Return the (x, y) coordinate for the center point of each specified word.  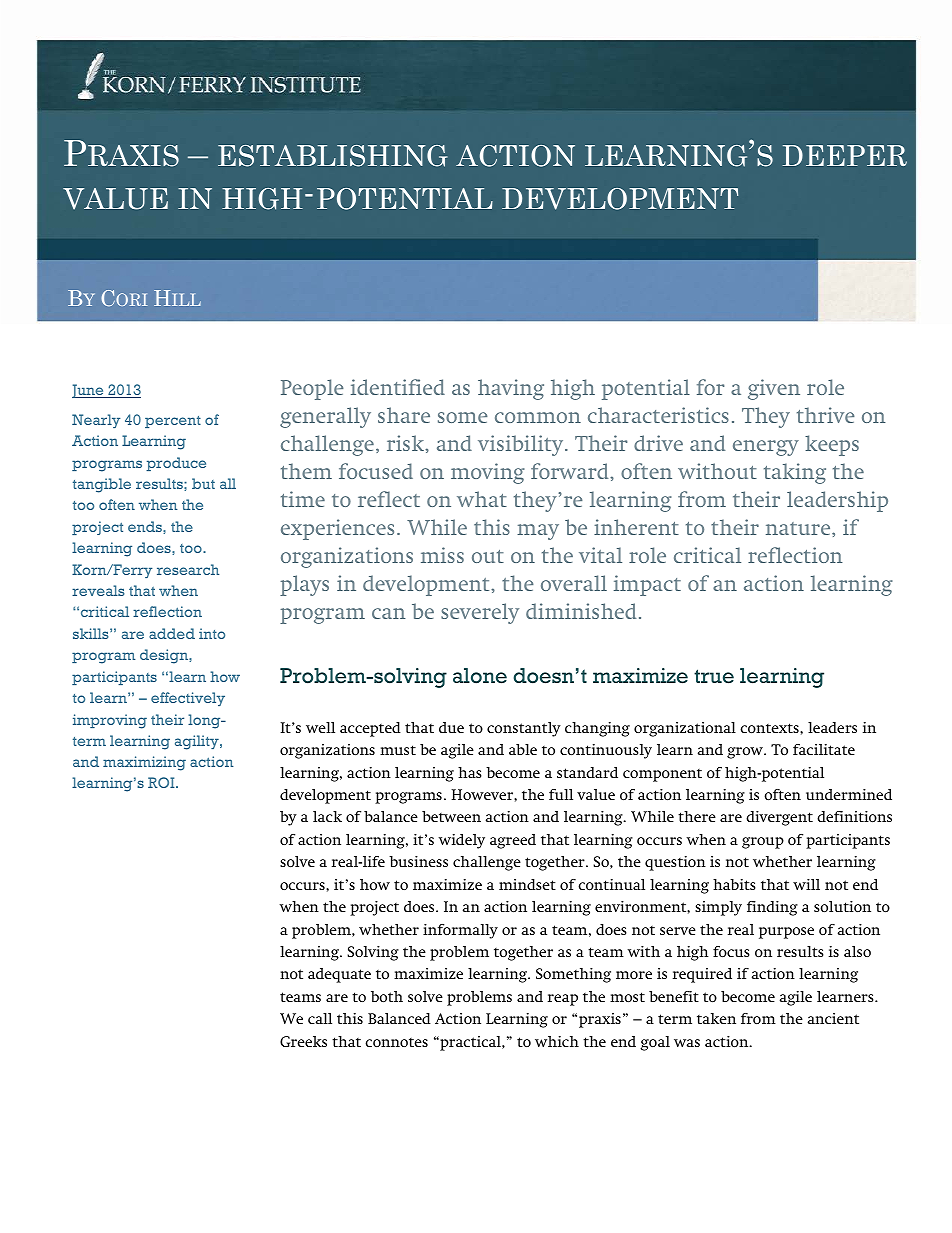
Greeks (303, 1041)
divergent (779, 818)
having (511, 389)
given (774, 389)
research (188, 569)
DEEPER (845, 155)
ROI (162, 782)
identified (398, 387)
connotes (396, 1042)
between (451, 816)
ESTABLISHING (332, 156)
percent (173, 422)
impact (647, 585)
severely (480, 613)
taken (716, 1018)
